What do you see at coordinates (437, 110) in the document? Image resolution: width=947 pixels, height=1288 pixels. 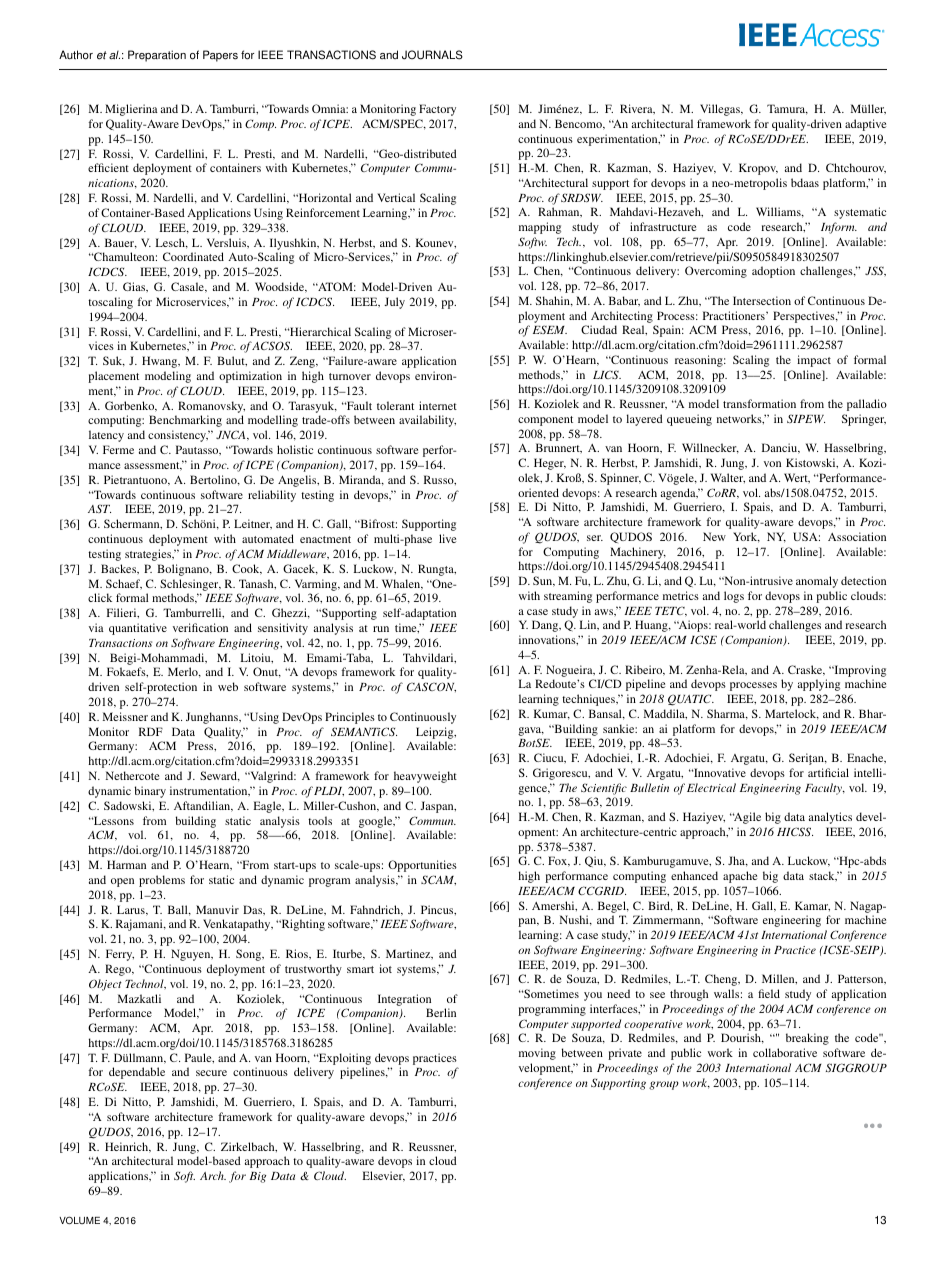 I see `Factory` at bounding box center [437, 110].
